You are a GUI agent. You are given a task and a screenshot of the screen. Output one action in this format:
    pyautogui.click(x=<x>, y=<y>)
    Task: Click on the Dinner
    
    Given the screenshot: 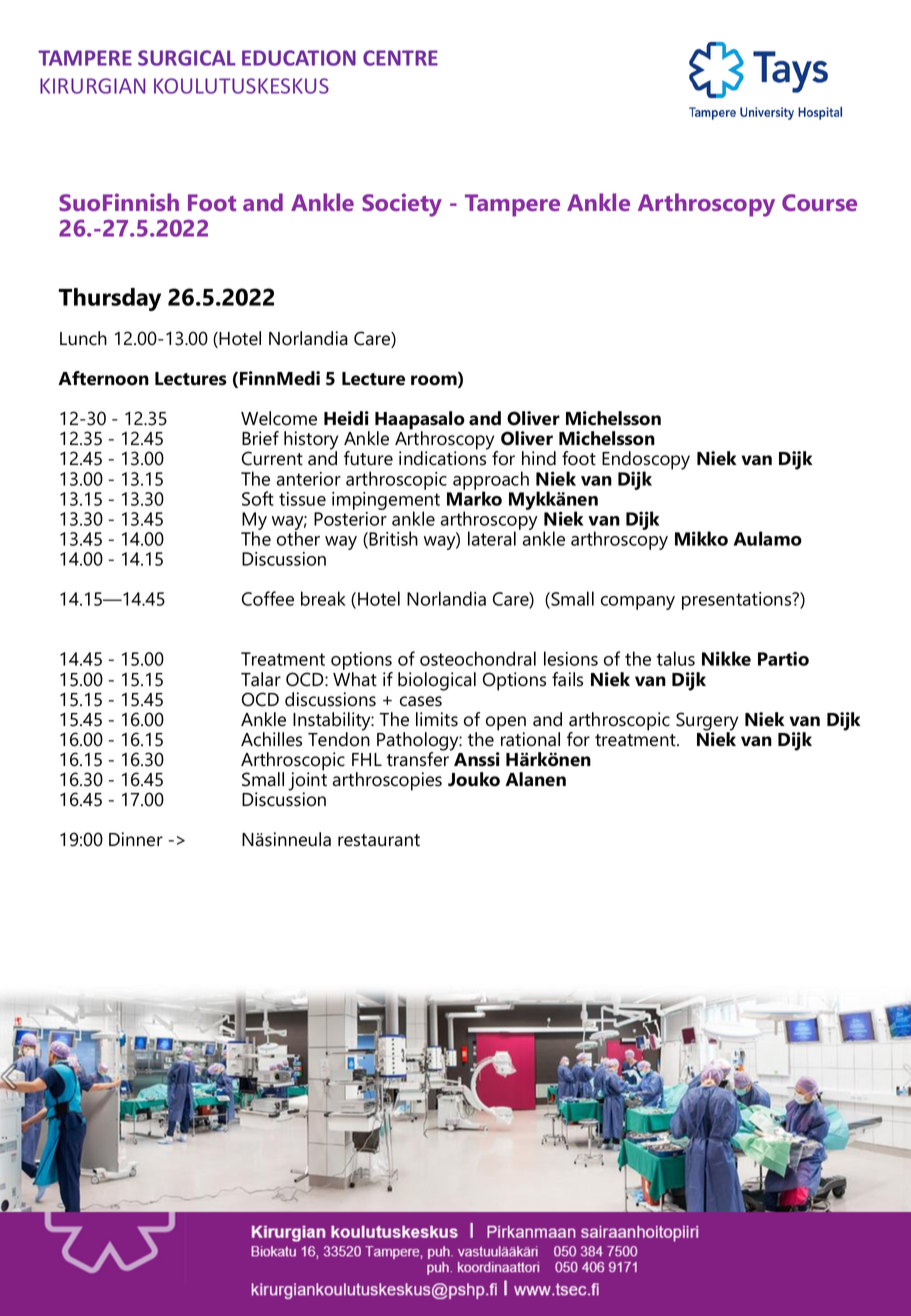 What is the action you would take?
    pyautogui.click(x=136, y=839)
